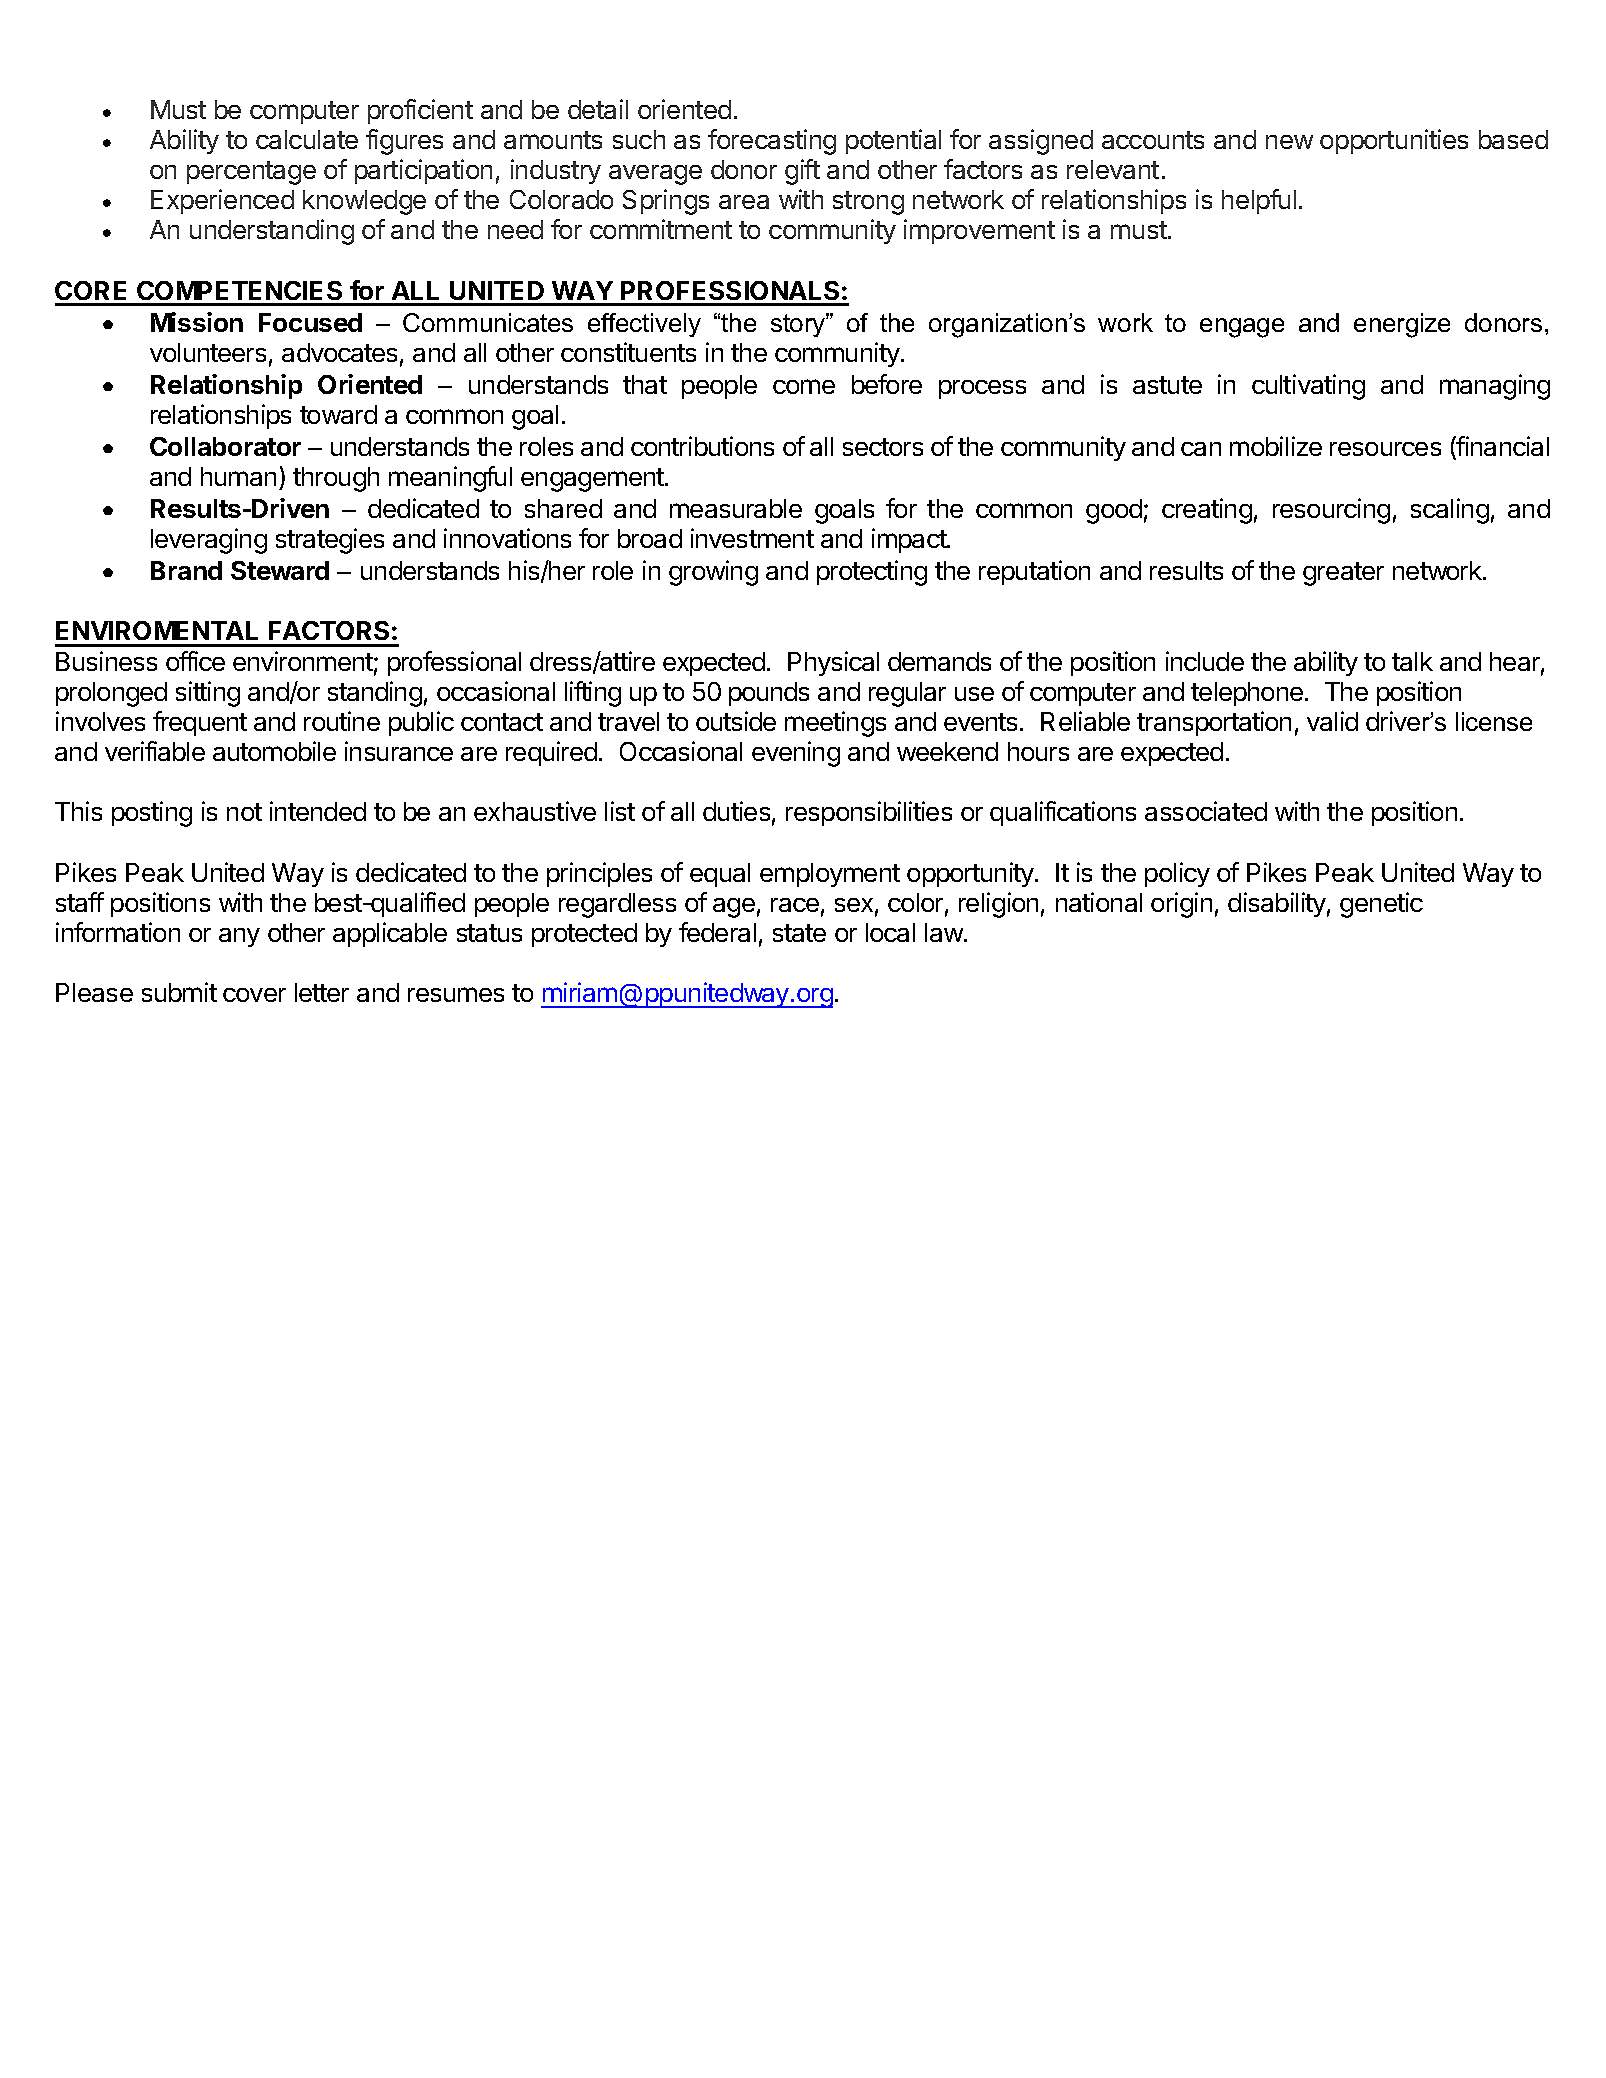 This screenshot has width=1606, height=2078. I want to click on new, so click(1289, 142).
